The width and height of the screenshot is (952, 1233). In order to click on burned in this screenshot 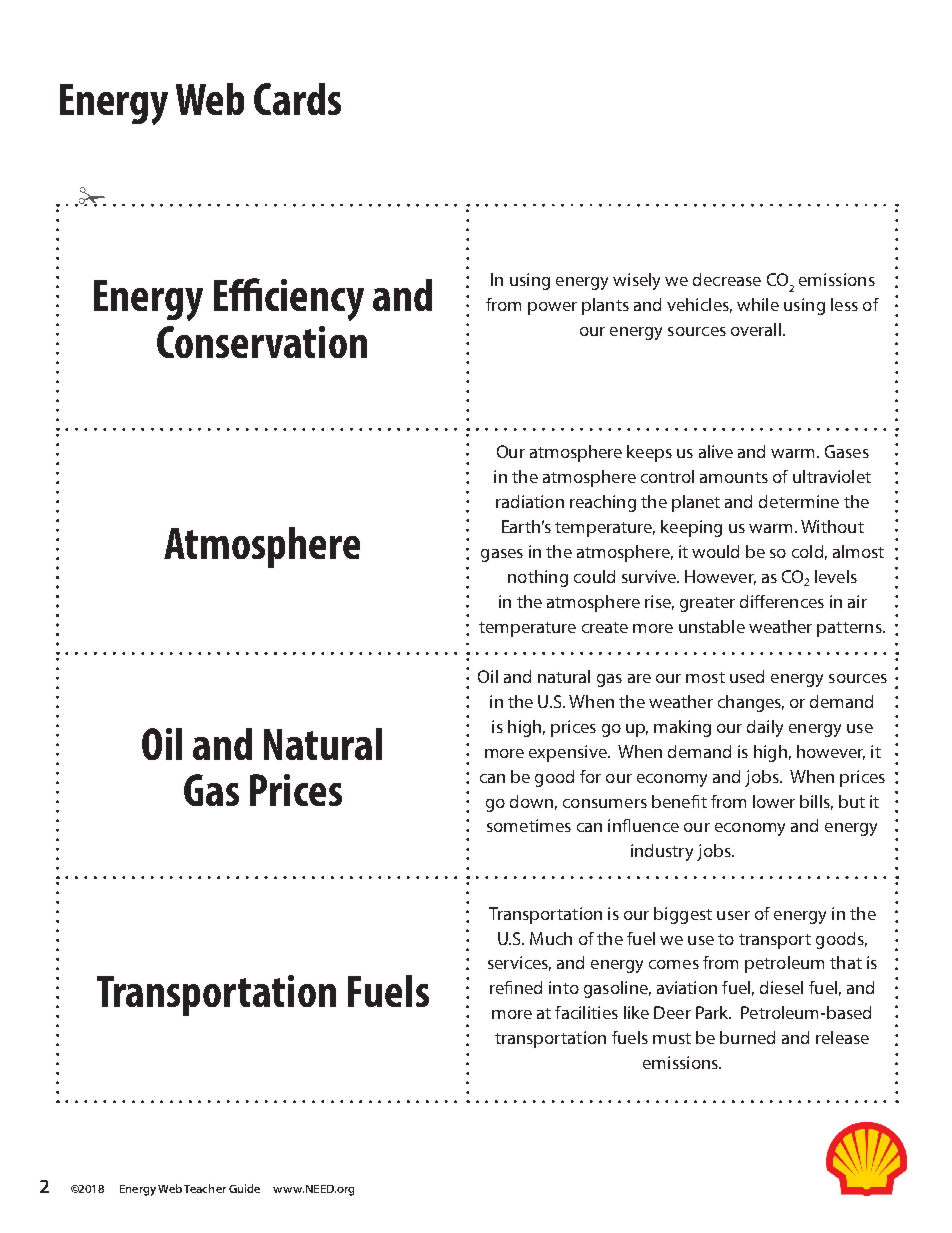, I will do `click(747, 1037)`.
